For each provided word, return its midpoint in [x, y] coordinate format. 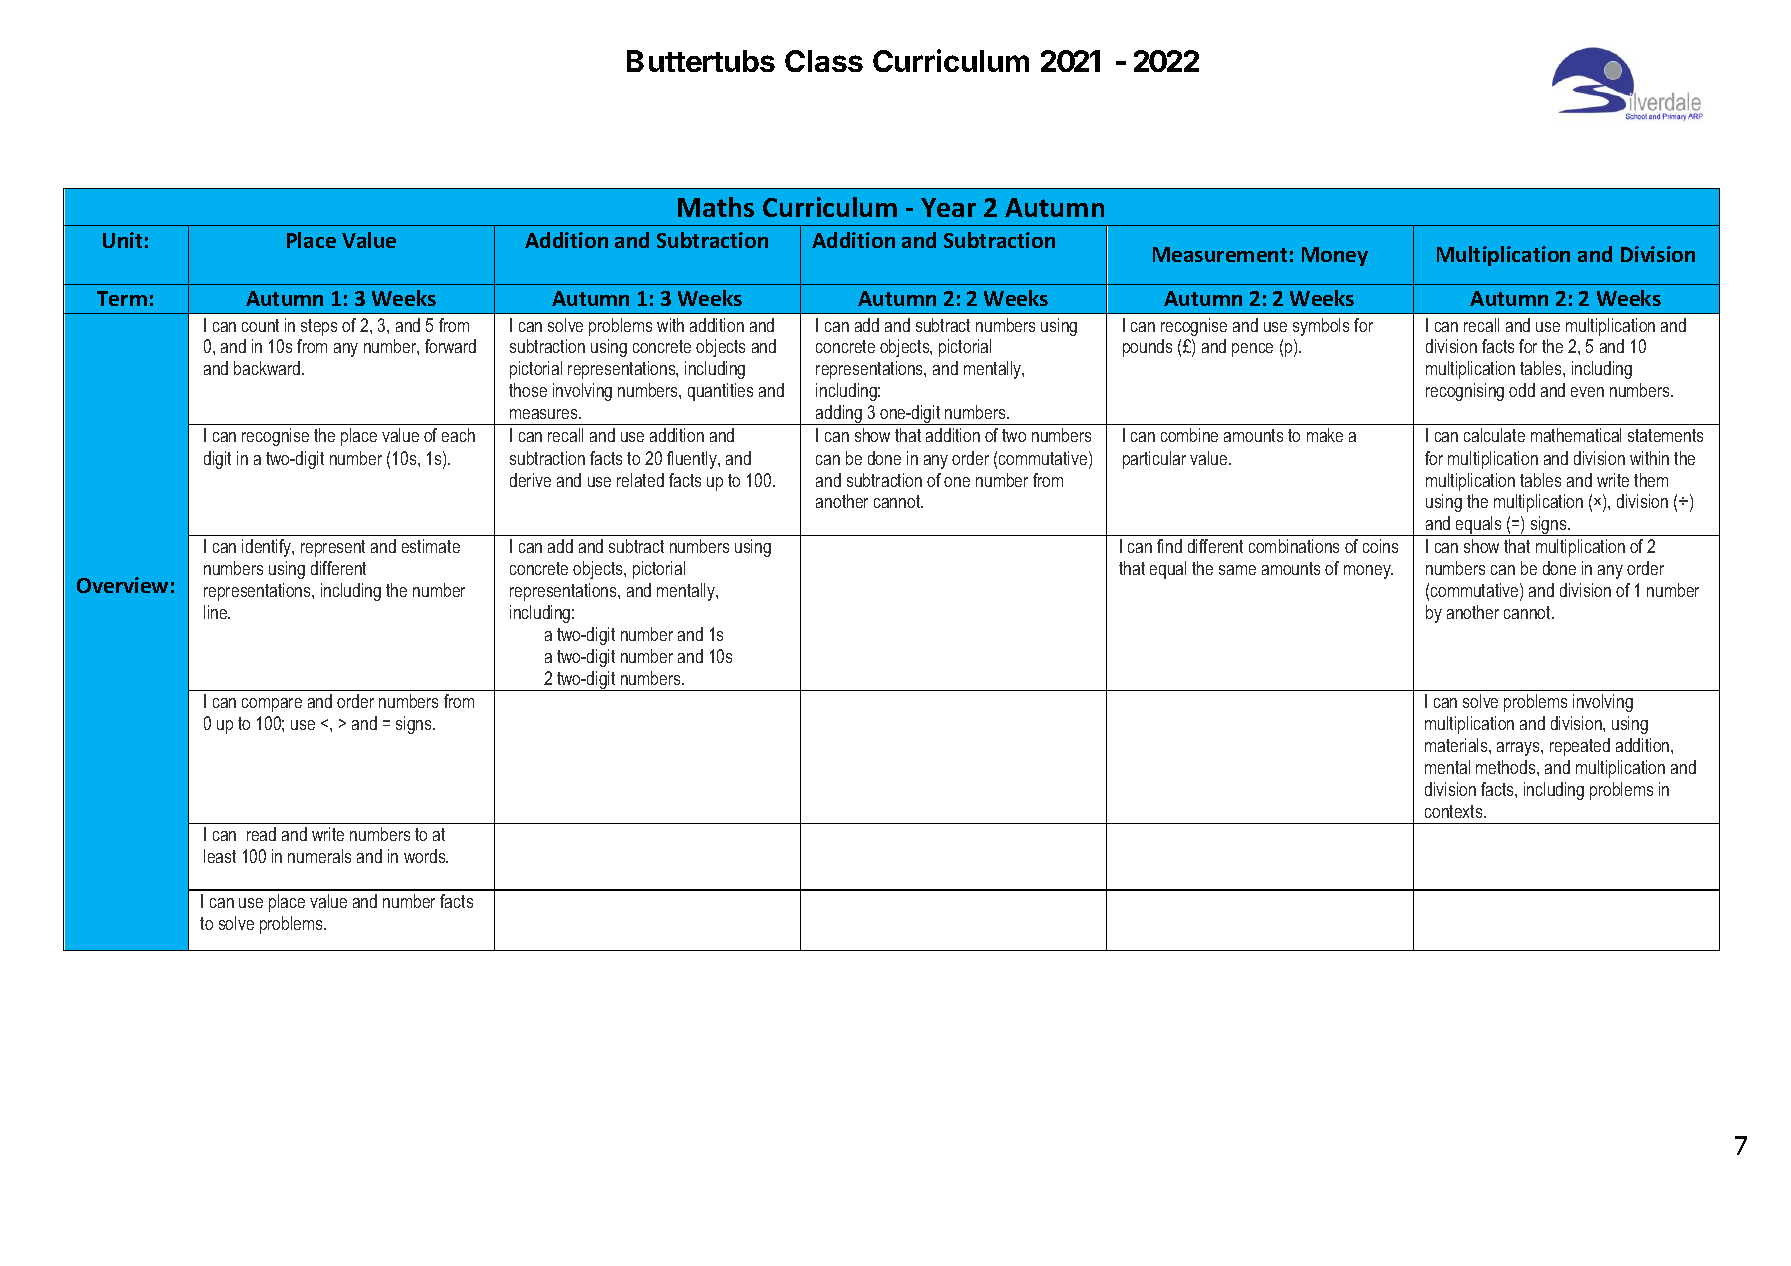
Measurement [1220, 254]
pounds [1147, 348]
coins [1380, 546]
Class [824, 61]
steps [319, 327]
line [217, 612]
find [1169, 546]
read [261, 834]
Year [948, 207]
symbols [1321, 327]
